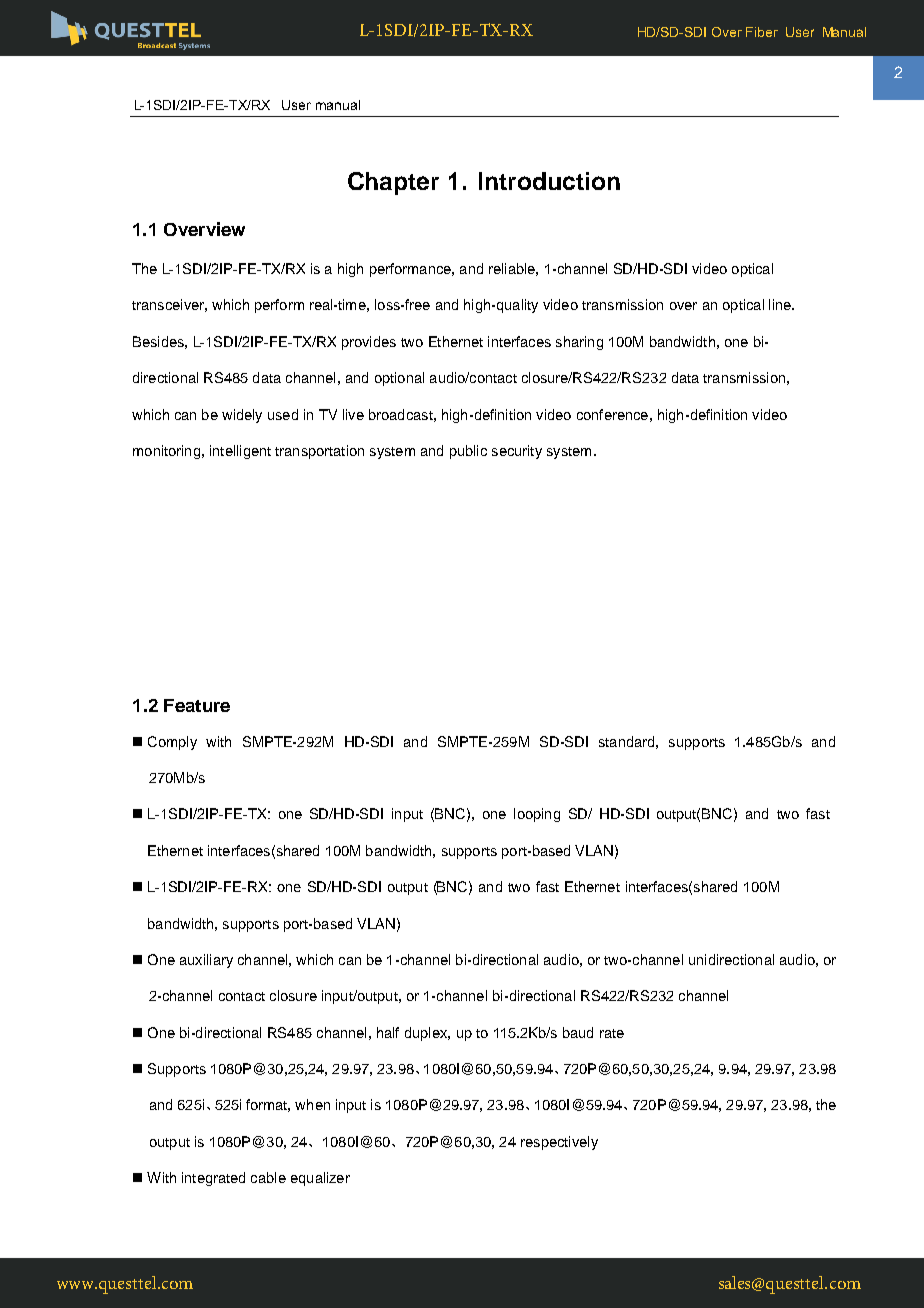 The width and height of the document is (924, 1308). Describe the element at coordinates (268, 1177) in the document. I see `cable` at that location.
